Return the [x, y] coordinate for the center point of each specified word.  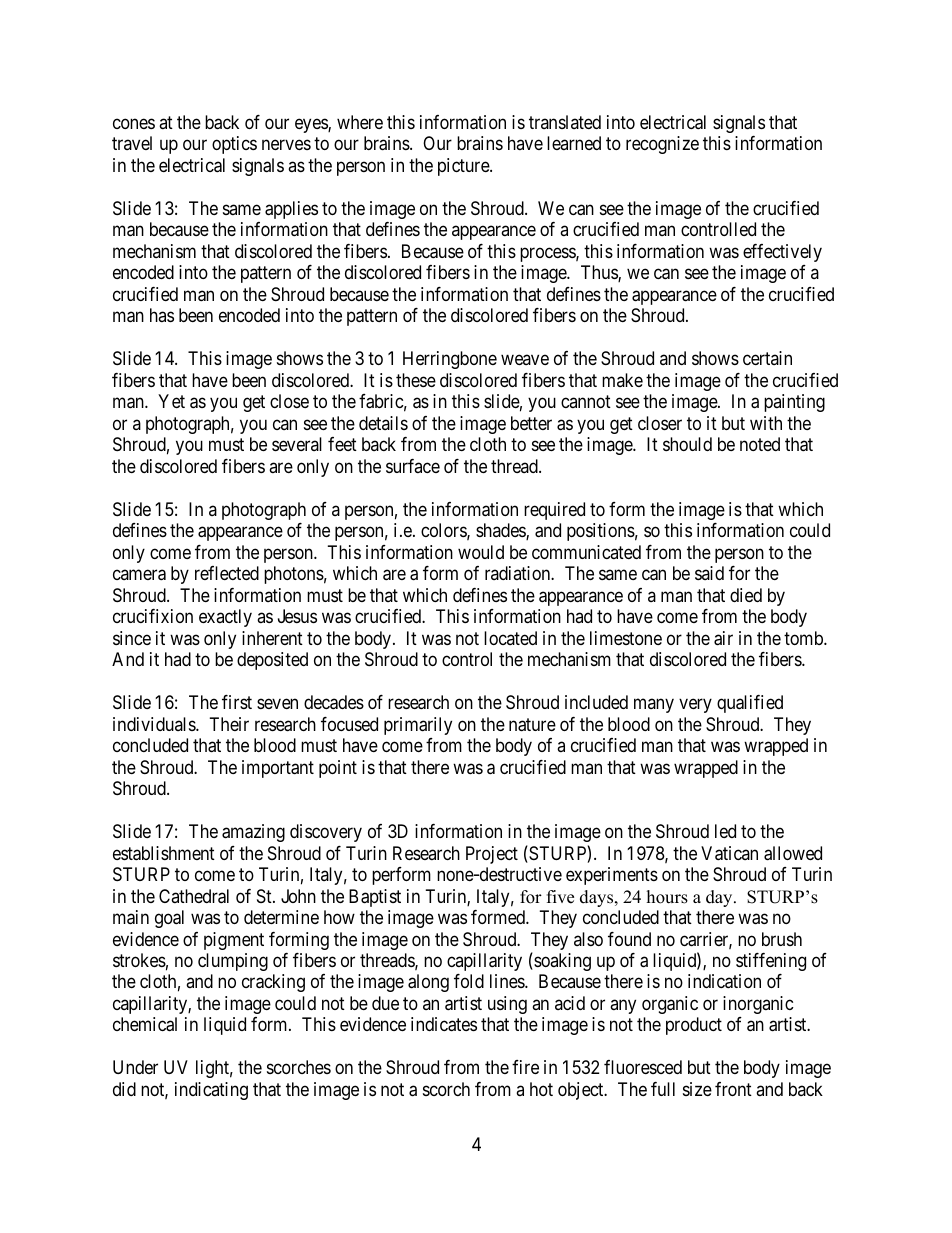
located [510, 638]
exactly [225, 618]
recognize [662, 145]
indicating [211, 1091]
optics [234, 145]
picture [464, 167]
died [746, 595]
